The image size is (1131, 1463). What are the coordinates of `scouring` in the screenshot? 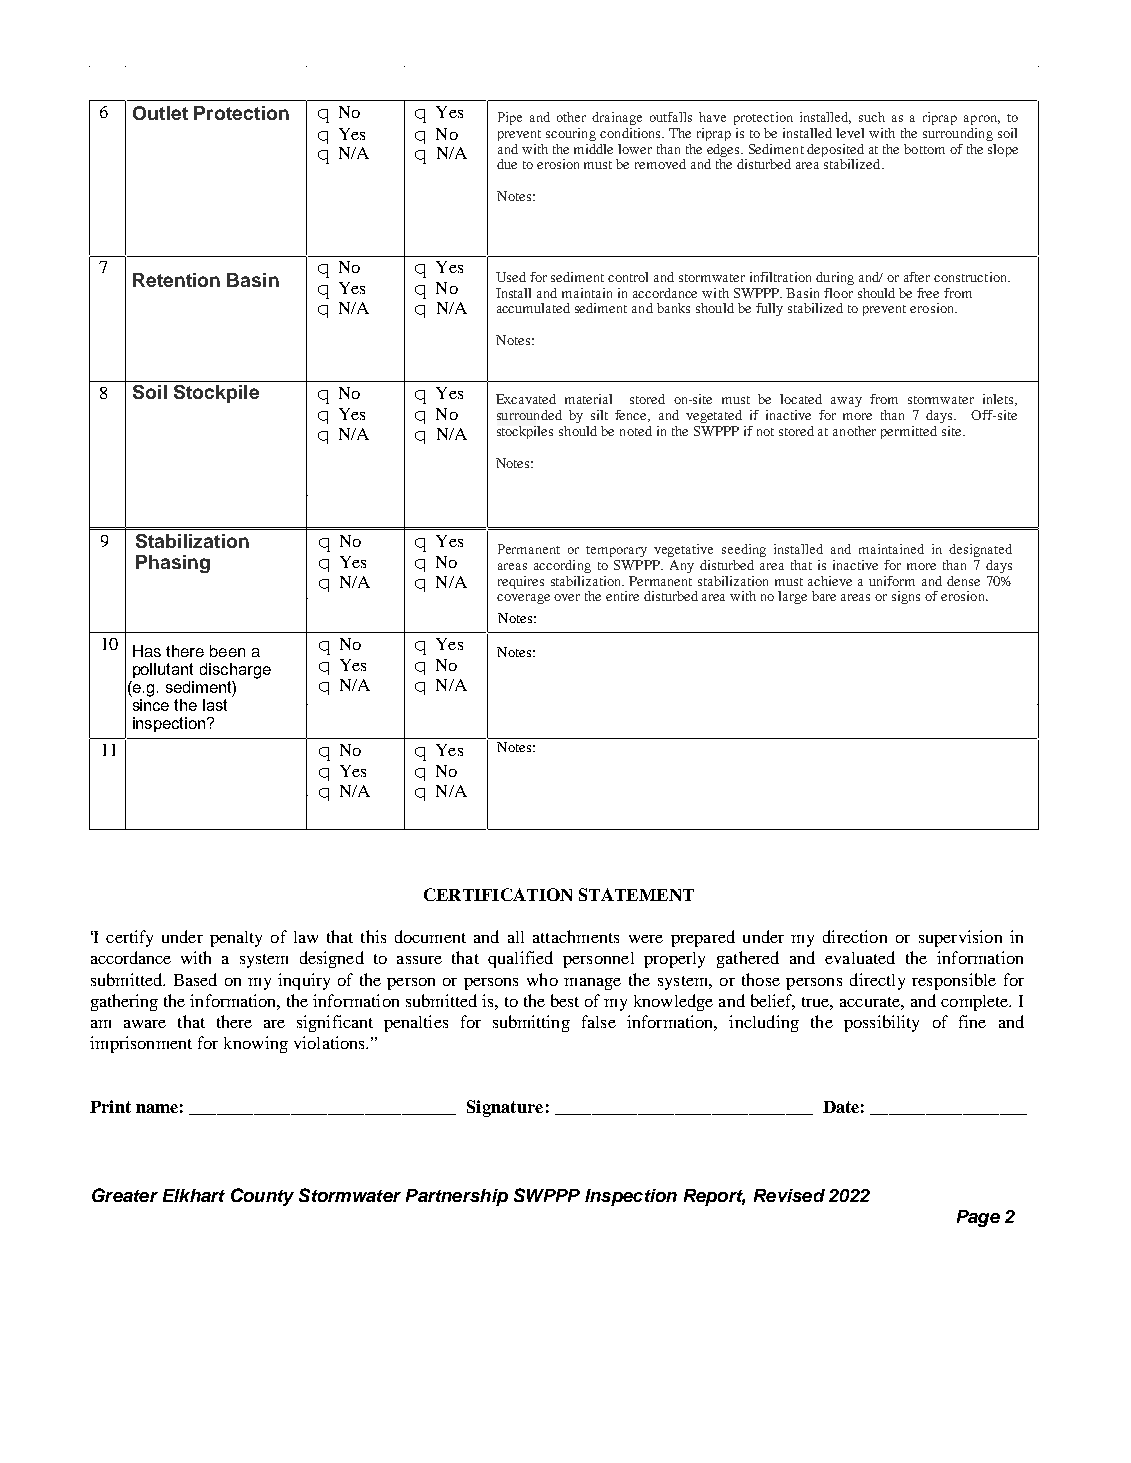 It's located at (571, 134).
